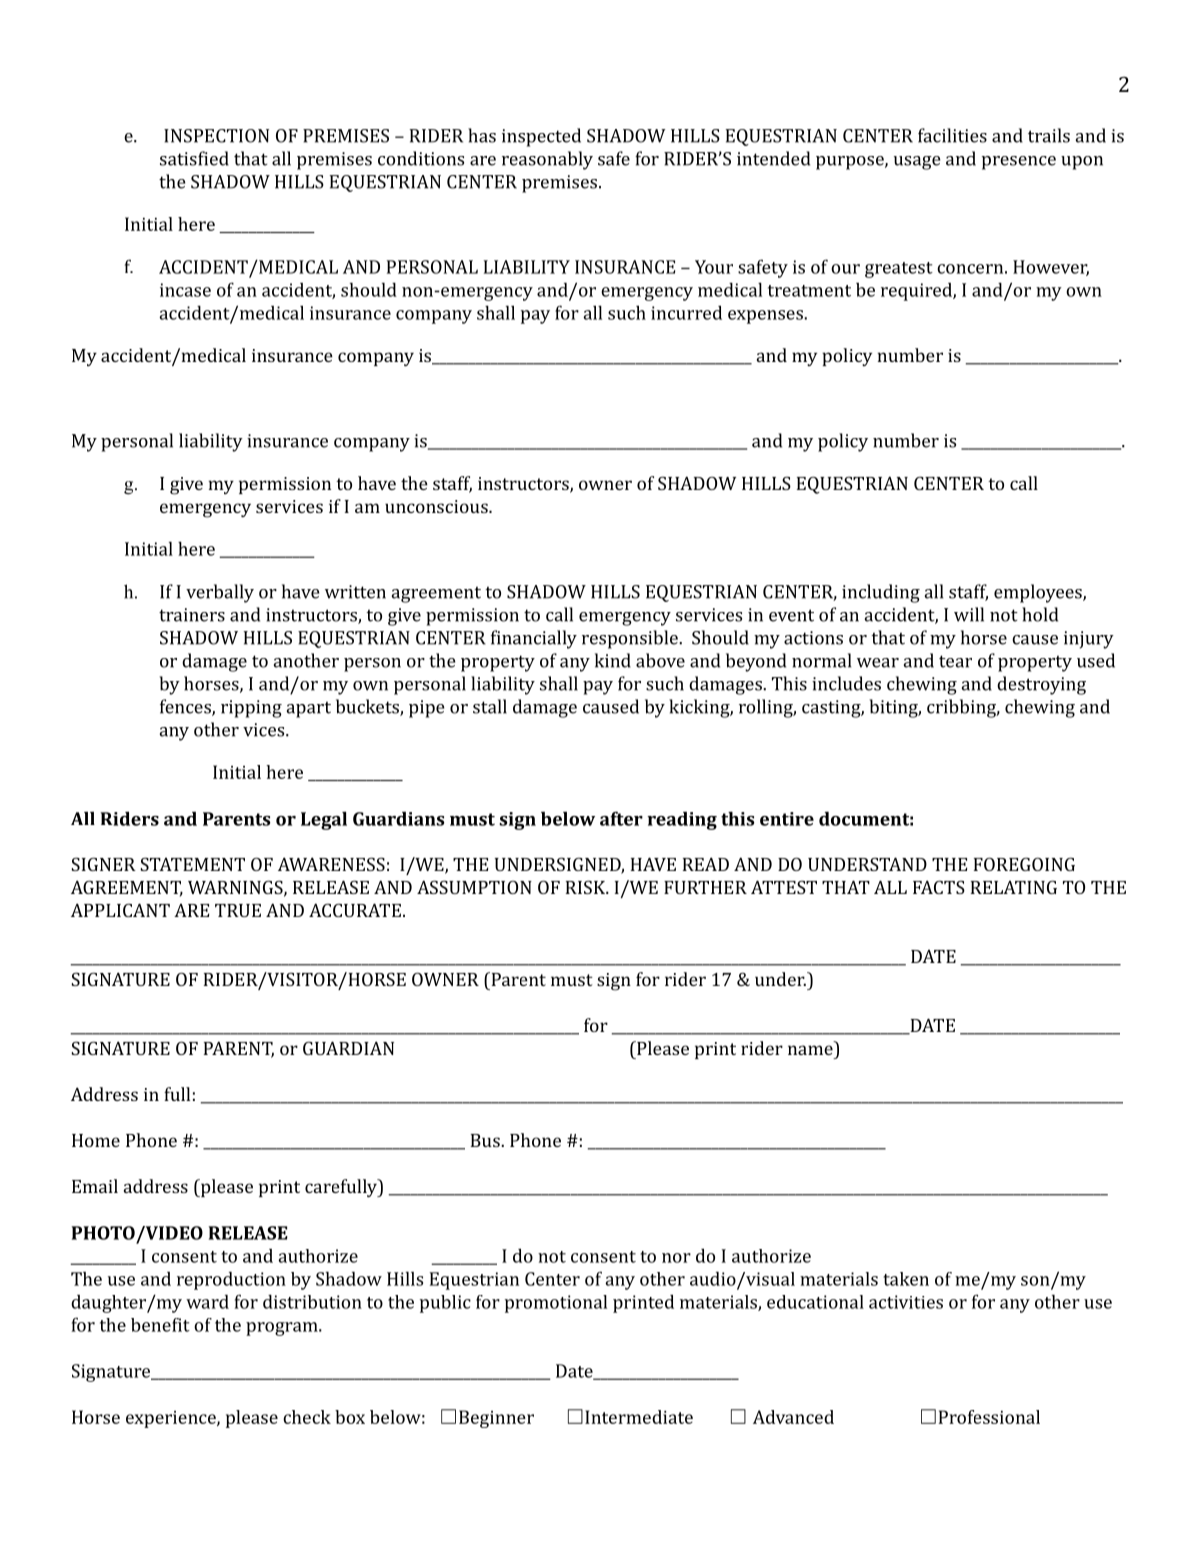 This screenshot has height=1554, width=1201. I want to click on Professional, so click(989, 1417).
